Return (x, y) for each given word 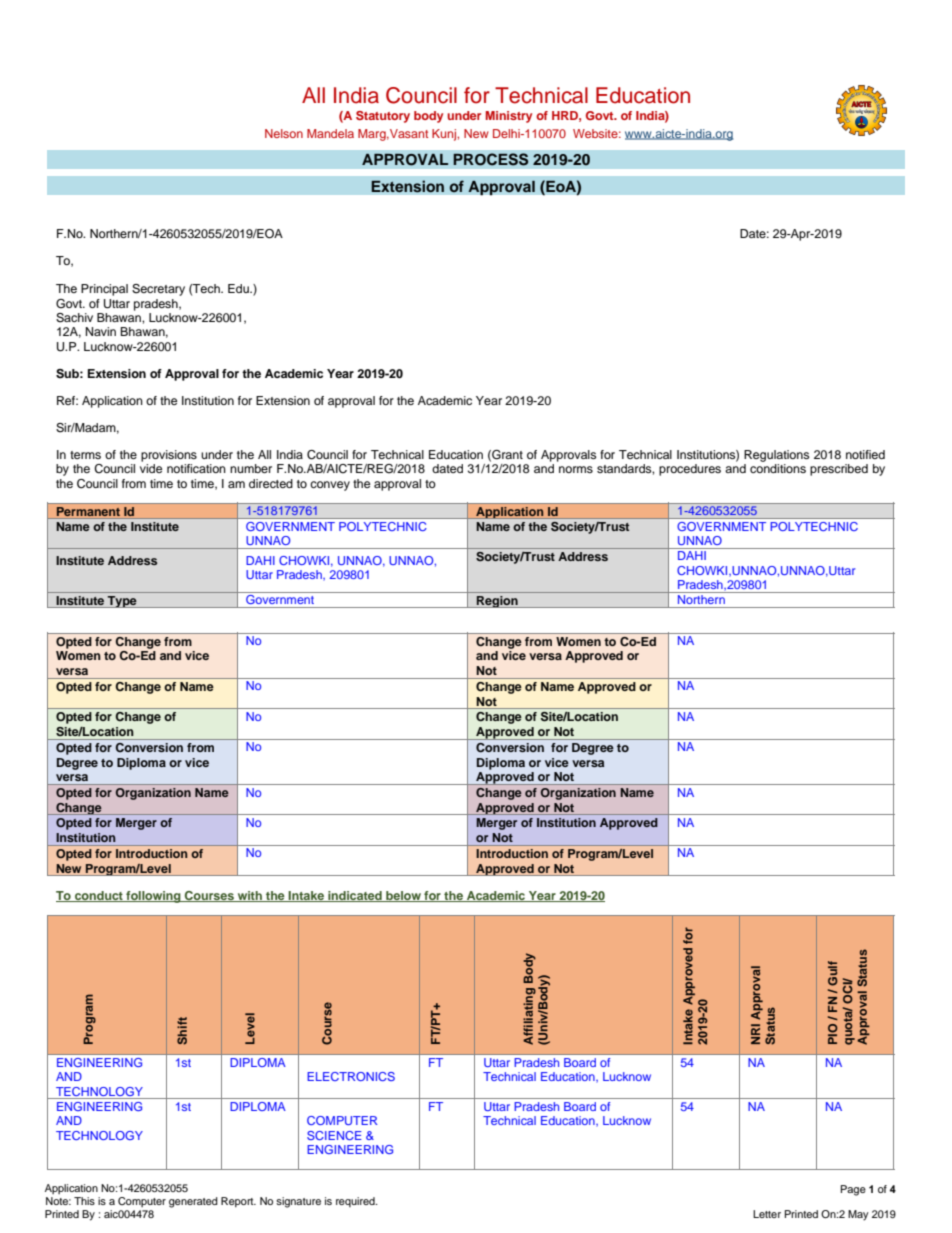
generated (193, 1202)
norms (576, 469)
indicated (355, 896)
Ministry (509, 117)
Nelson (284, 133)
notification (196, 468)
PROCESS (491, 159)
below (403, 896)
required (356, 1202)
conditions (778, 468)
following (153, 897)
